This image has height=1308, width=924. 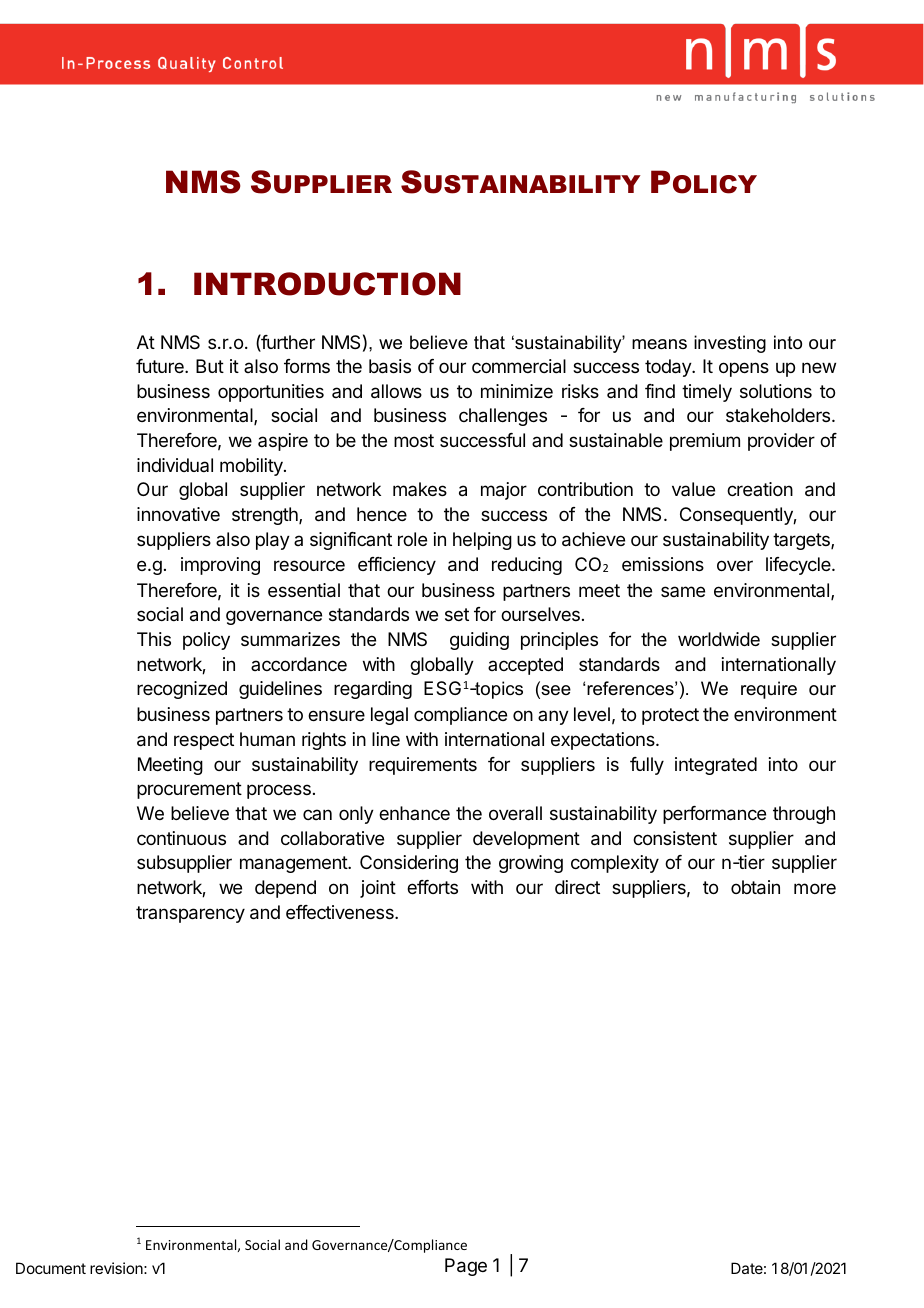 I want to click on obtain, so click(x=755, y=887).
